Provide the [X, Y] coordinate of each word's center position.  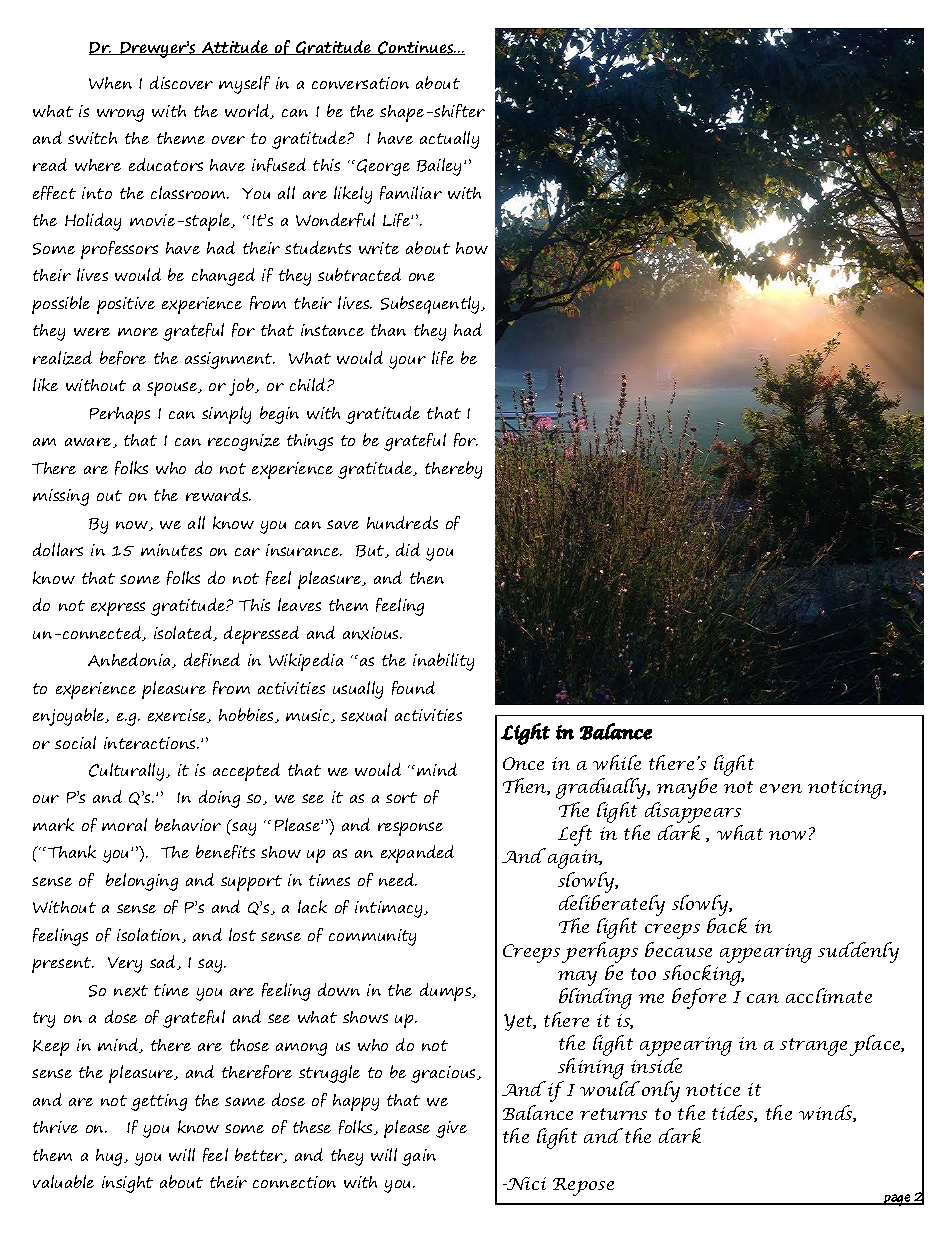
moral [124, 824]
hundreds [402, 522]
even [781, 788]
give [451, 1129]
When [110, 83]
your [407, 362]
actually [449, 140]
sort [401, 797]
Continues [416, 48]
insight [127, 1184]
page [897, 1200]
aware [89, 443]
